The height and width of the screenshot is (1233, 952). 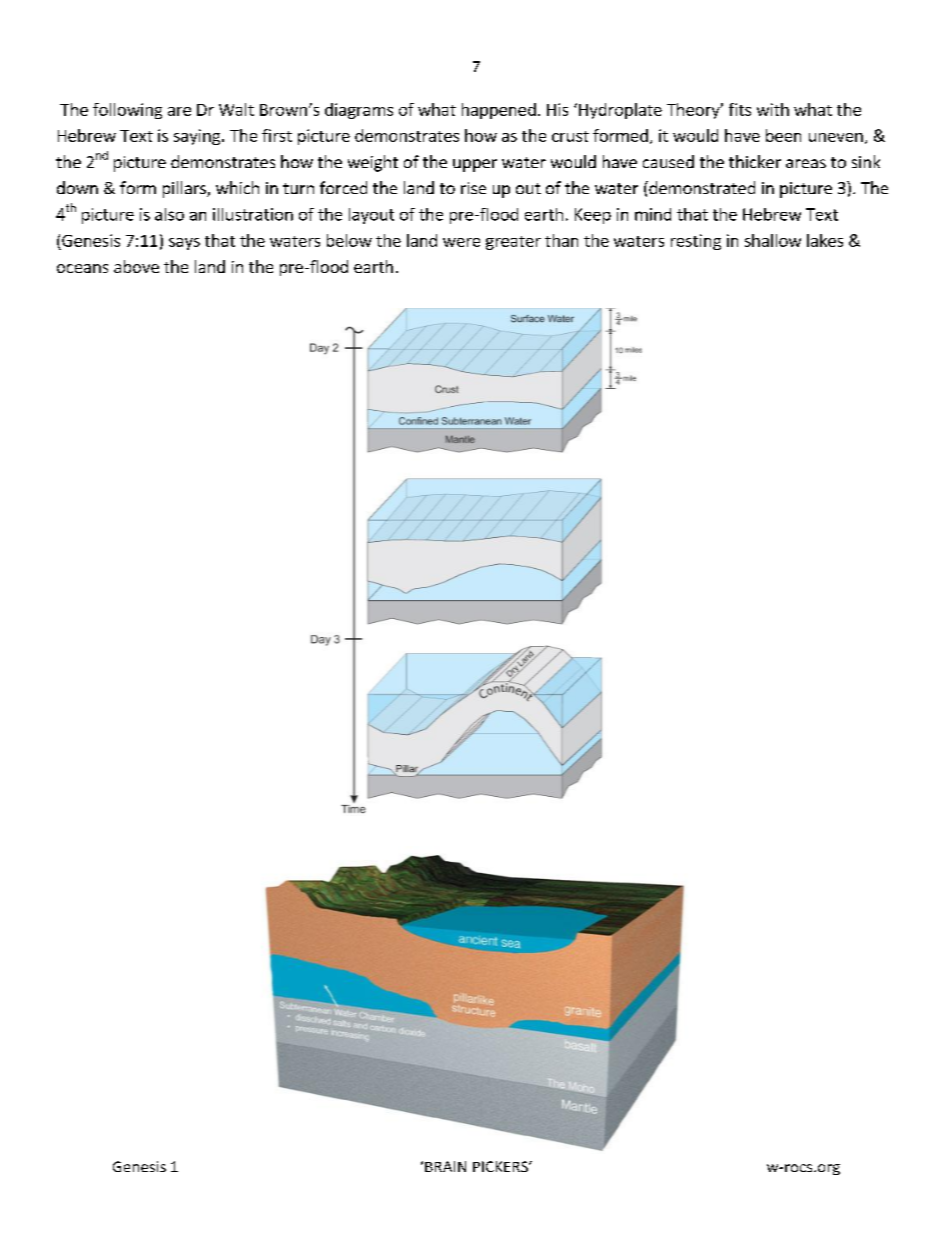 What do you see at coordinates (475, 165) in the screenshot?
I see `upper` at bounding box center [475, 165].
